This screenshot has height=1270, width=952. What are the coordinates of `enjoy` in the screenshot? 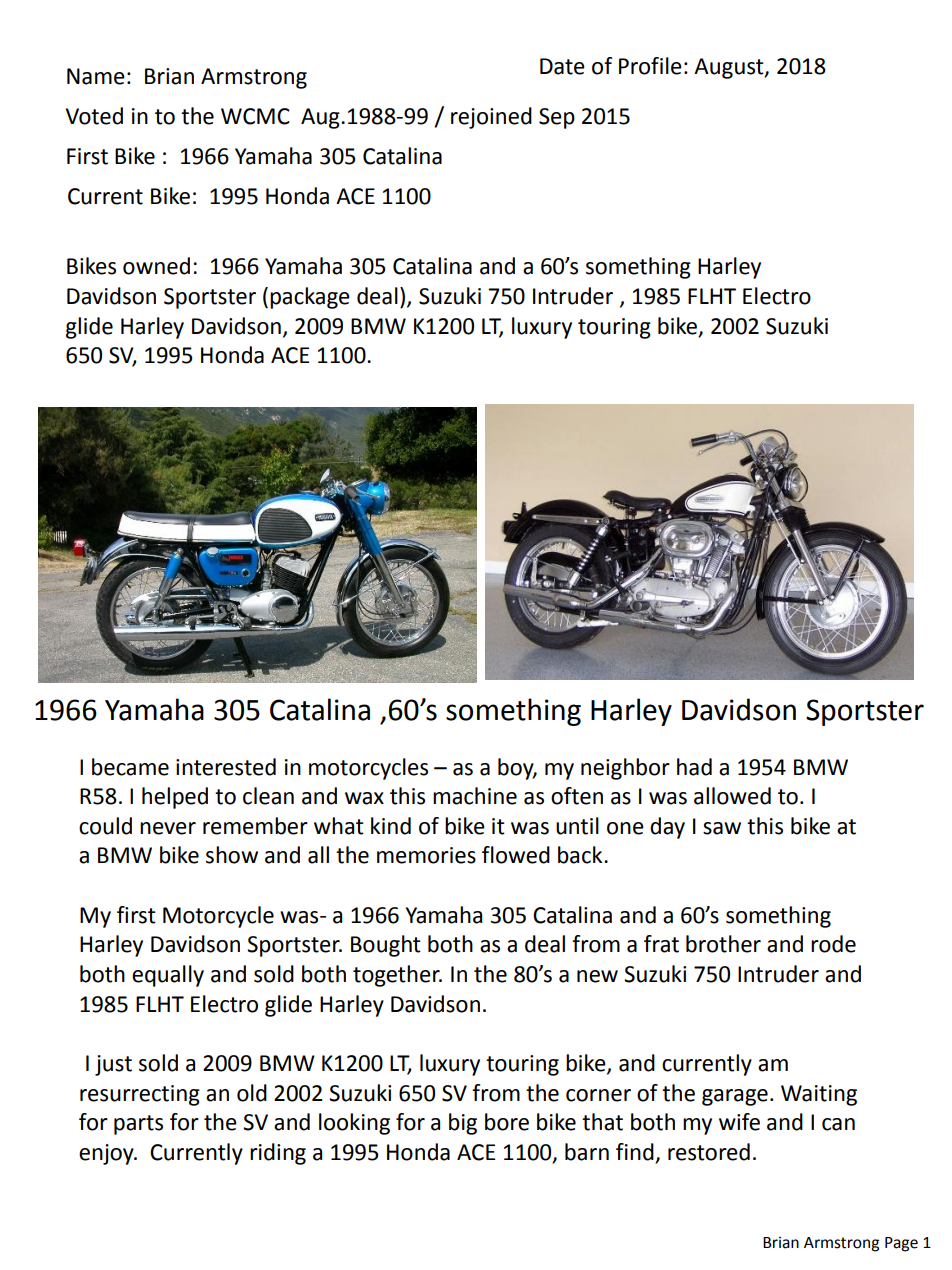 It's located at (107, 1154).
